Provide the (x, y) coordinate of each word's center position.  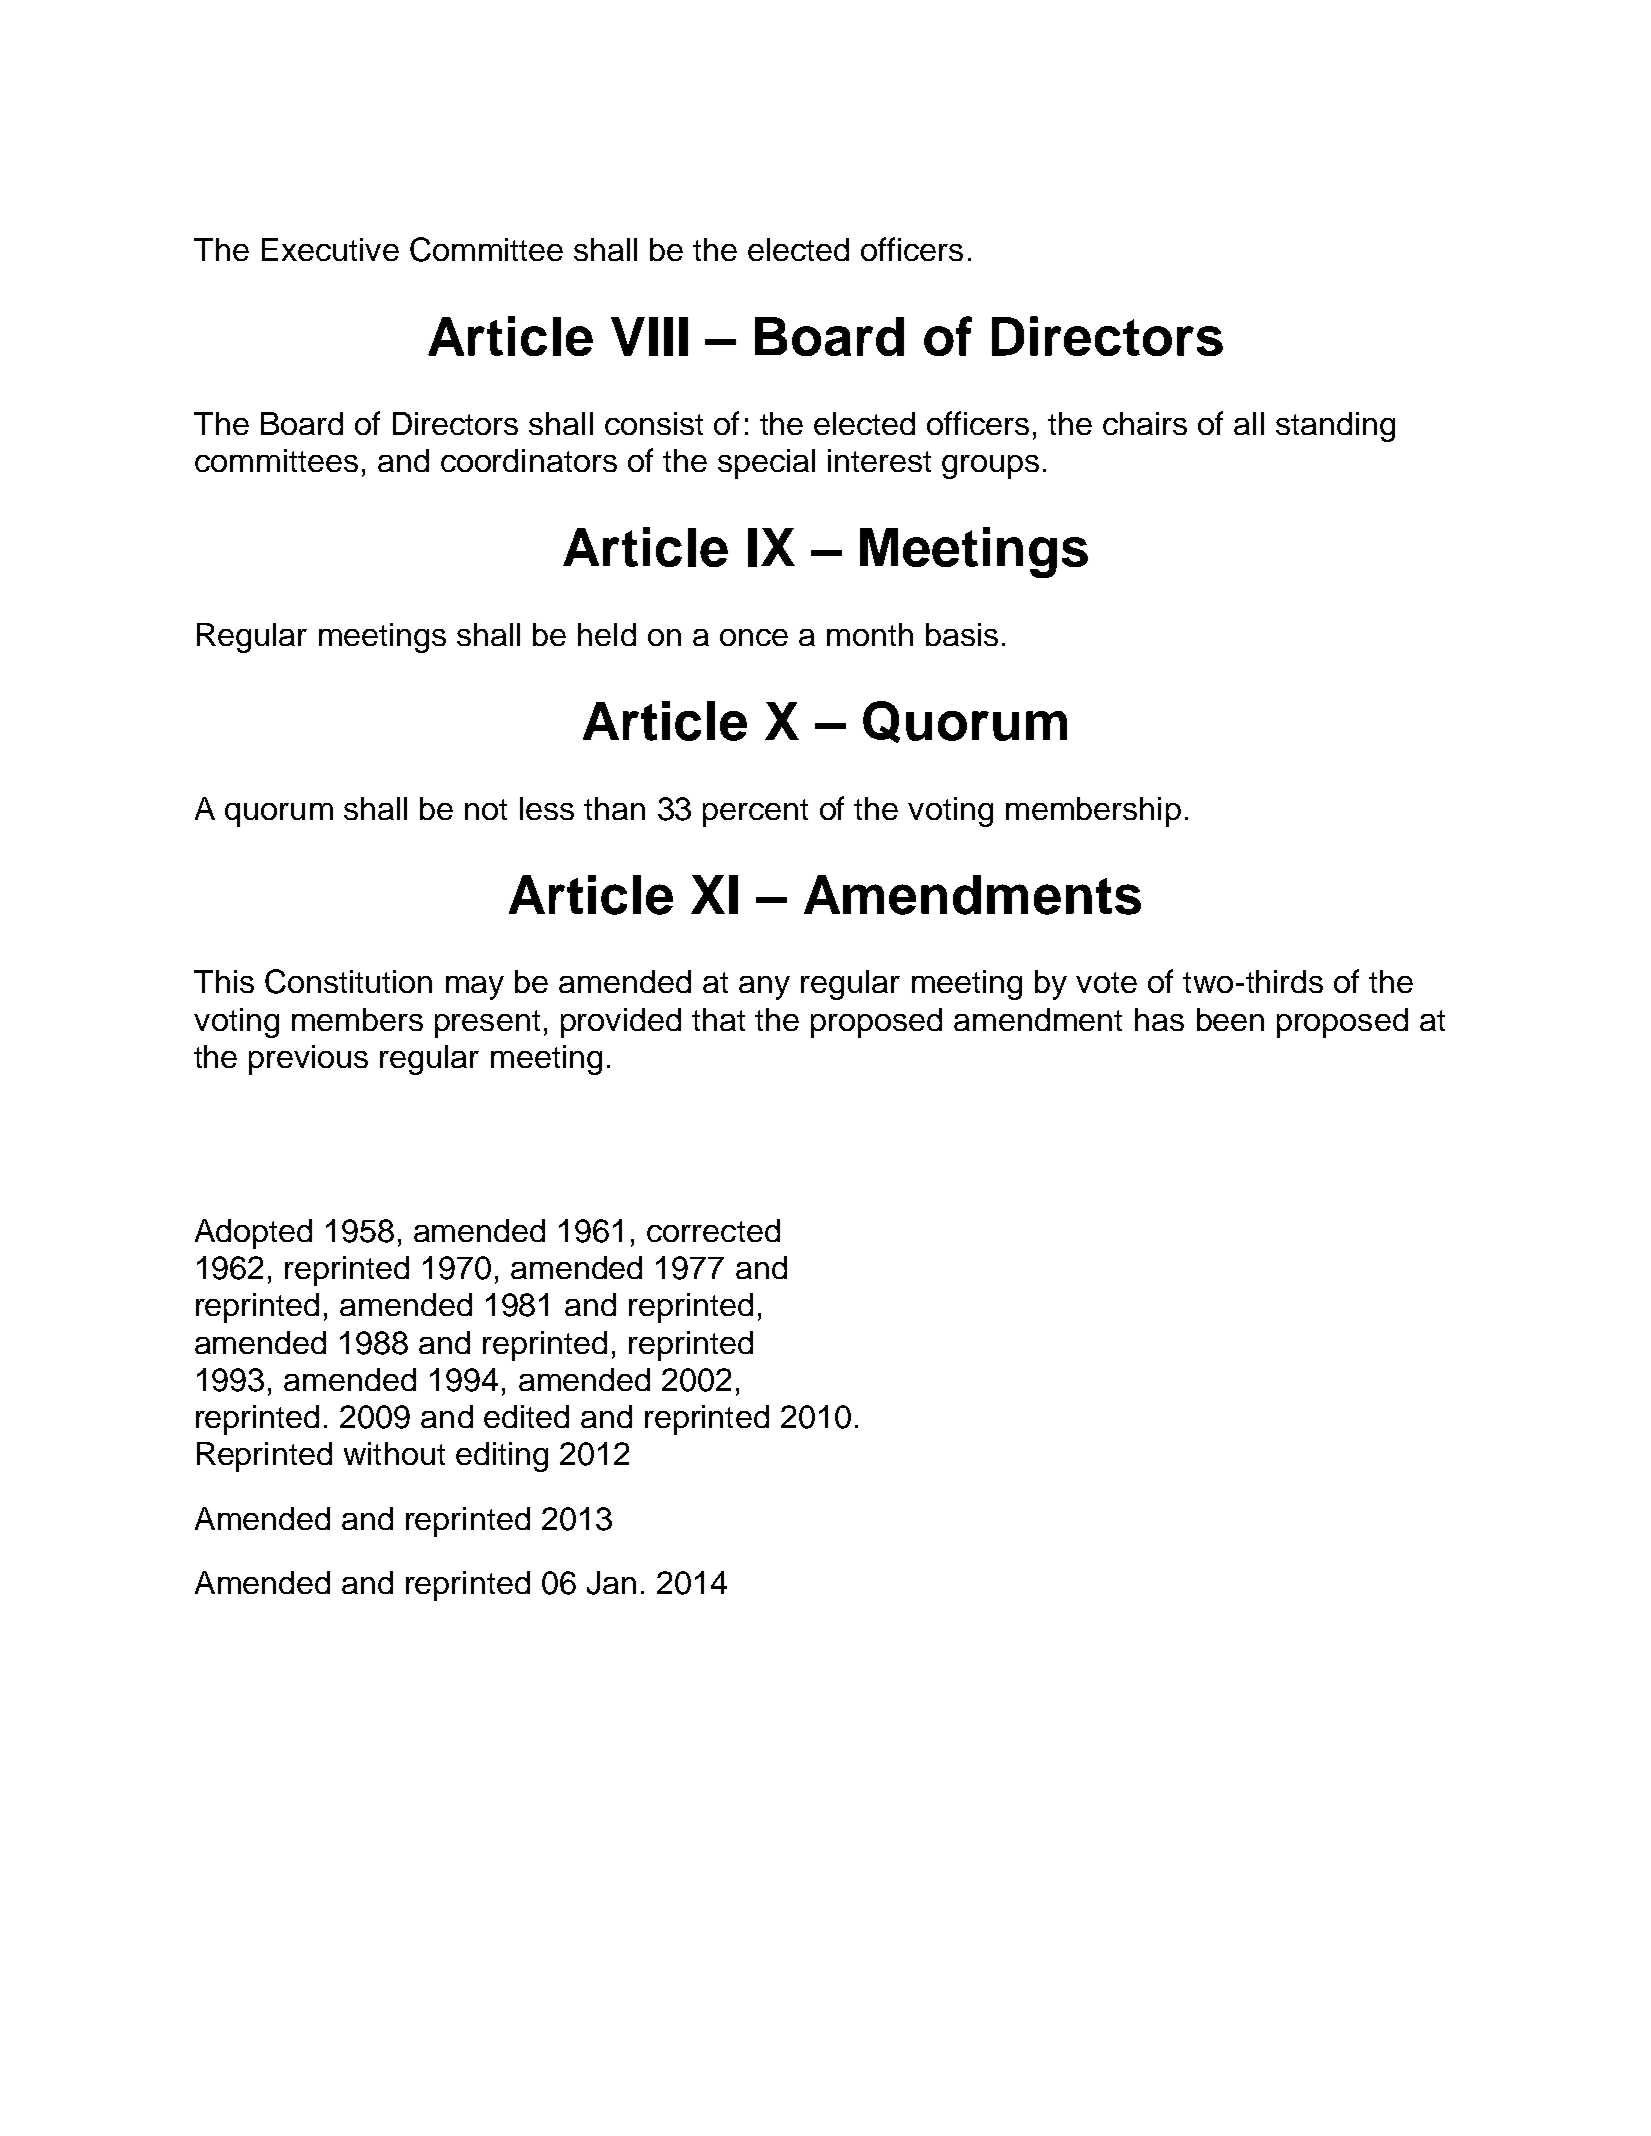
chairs (1145, 423)
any (764, 988)
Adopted (253, 1234)
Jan (611, 1583)
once (754, 637)
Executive (330, 249)
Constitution (348, 981)
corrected (713, 1230)
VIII (649, 336)
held (607, 634)
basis (962, 634)
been (1230, 1019)
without (394, 1453)
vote (1106, 982)
